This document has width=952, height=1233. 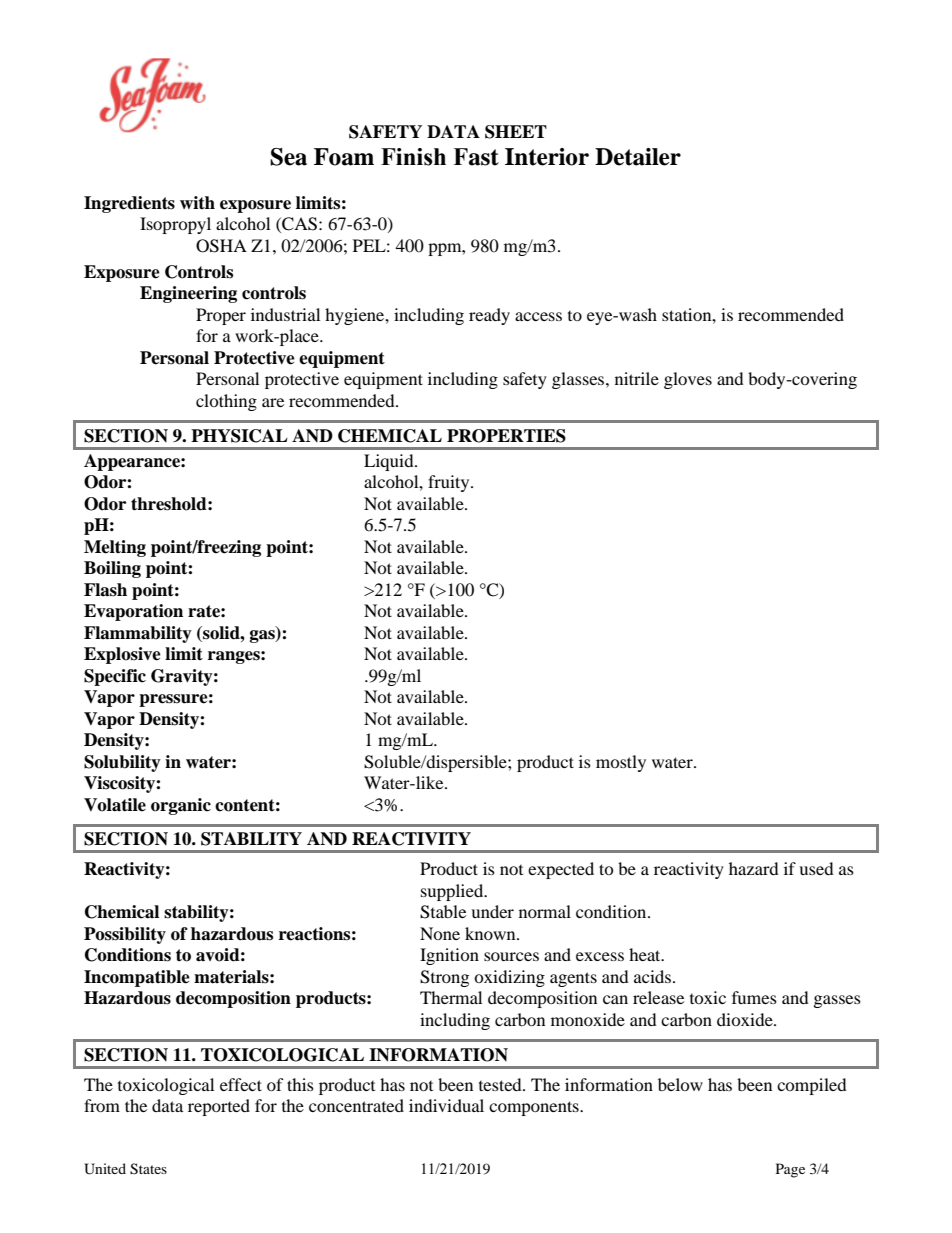 What do you see at coordinates (754, 997) in the document?
I see `fumes` at bounding box center [754, 997].
